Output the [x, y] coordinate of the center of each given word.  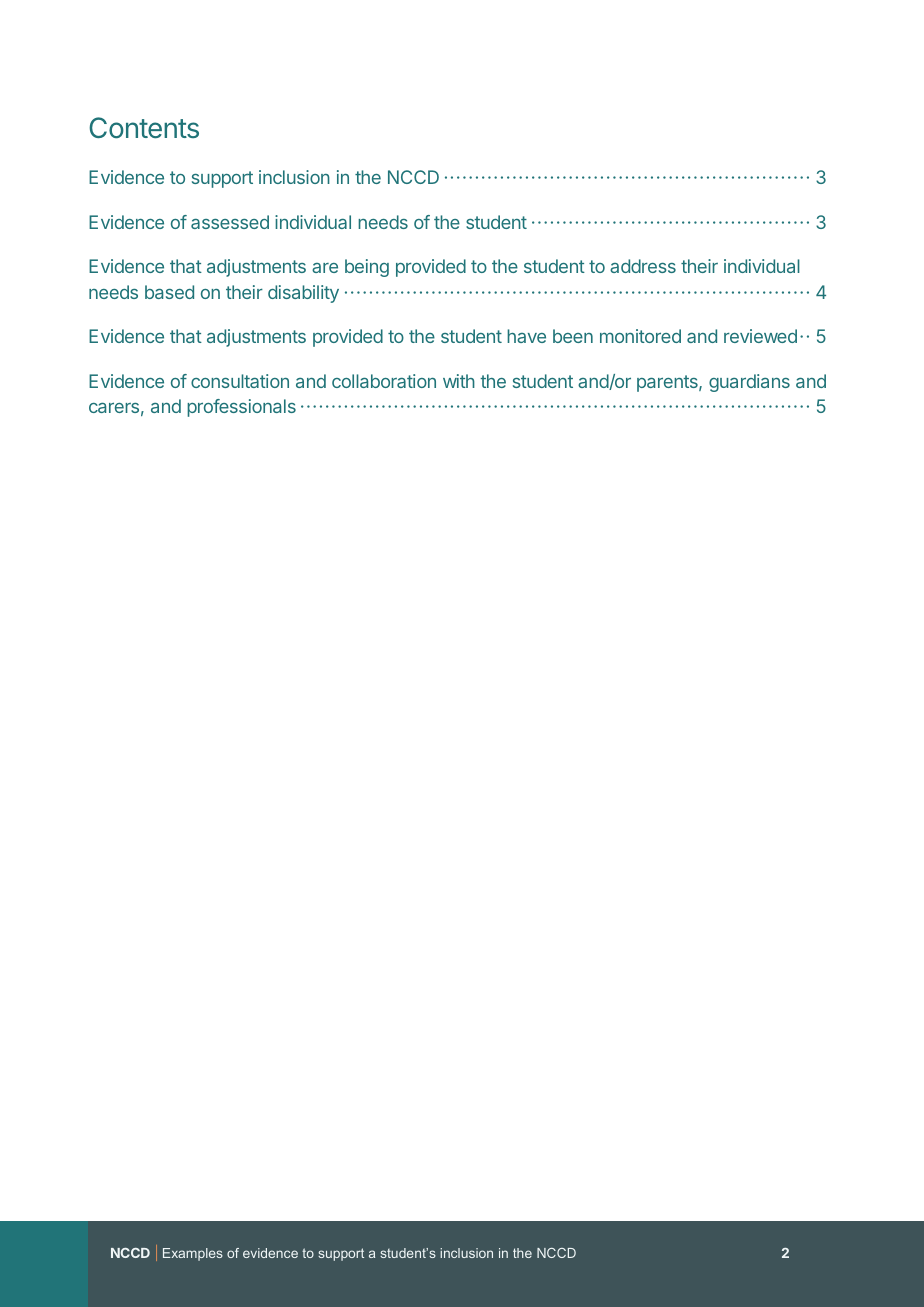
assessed [230, 222]
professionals [241, 408]
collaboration [384, 381]
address [643, 266]
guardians [749, 383]
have [526, 336]
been [573, 336]
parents [668, 383]
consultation [240, 381]
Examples [193, 1254]
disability [303, 294]
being [367, 268]
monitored [640, 336]
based [169, 292]
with [459, 381]
